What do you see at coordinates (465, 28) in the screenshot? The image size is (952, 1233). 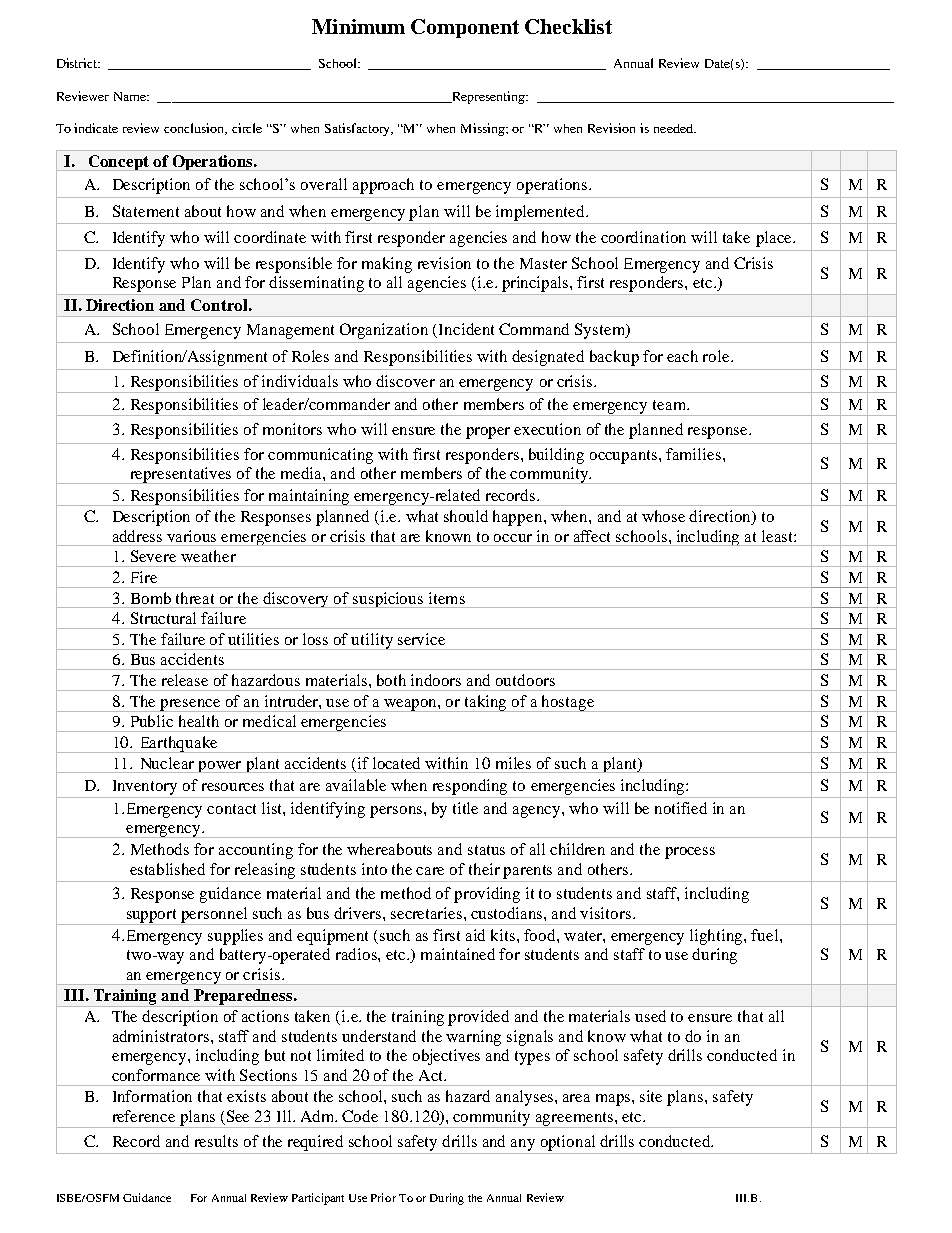 I see `Component` at bounding box center [465, 28].
